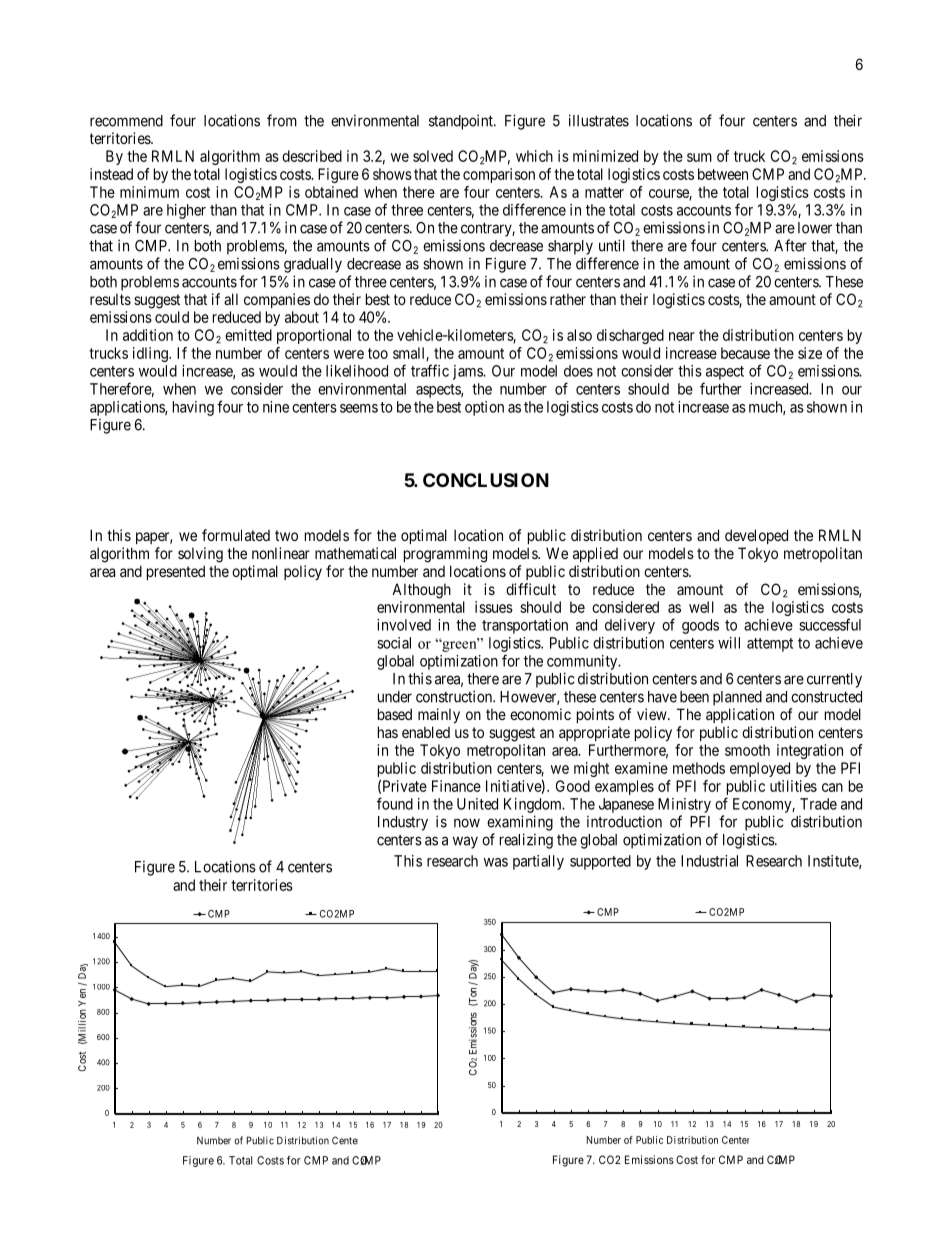  What do you see at coordinates (236, 535) in the image?
I see `formulated` at bounding box center [236, 535].
